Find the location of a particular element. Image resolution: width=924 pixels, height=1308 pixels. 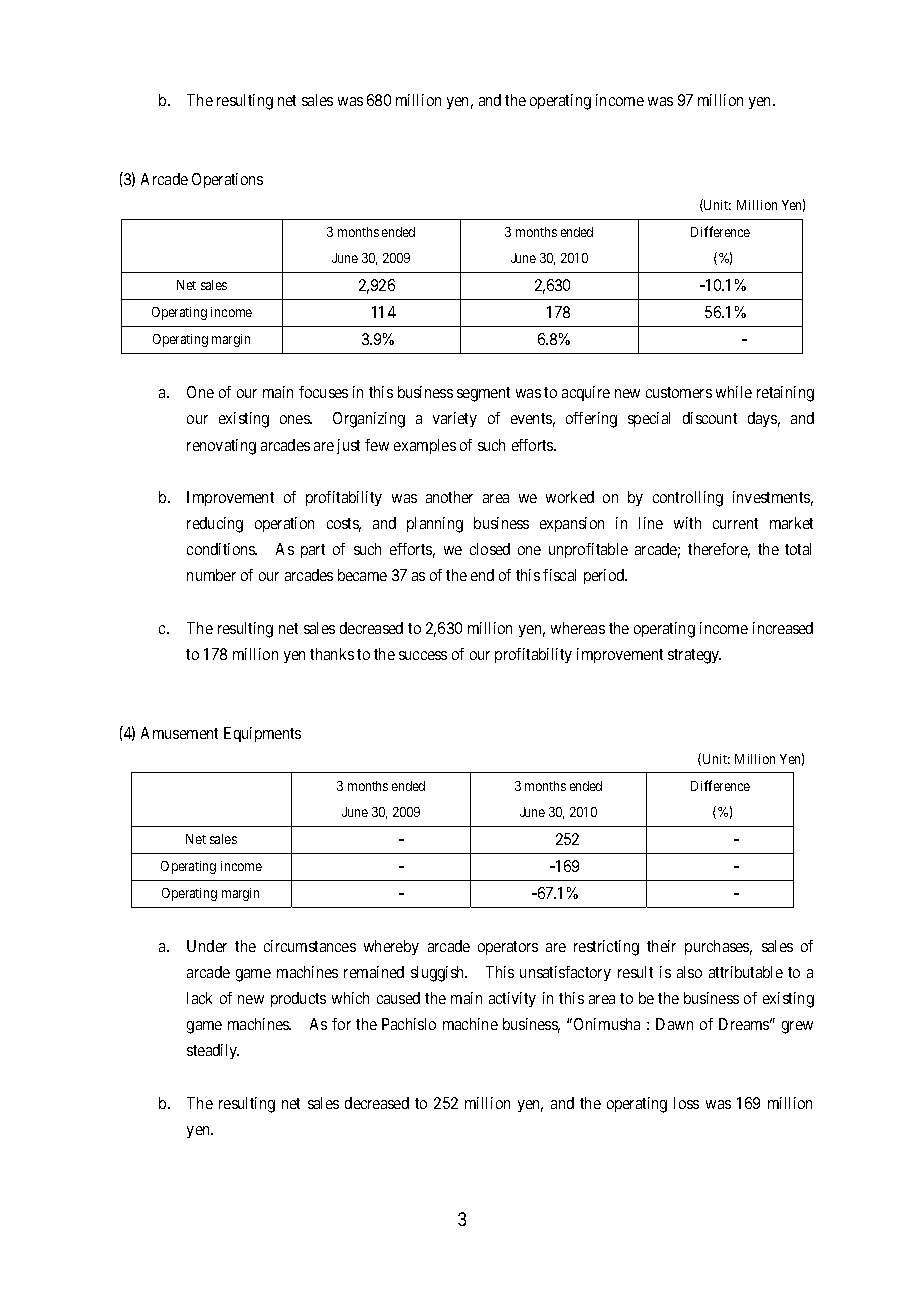

therefore is located at coordinates (719, 550).
